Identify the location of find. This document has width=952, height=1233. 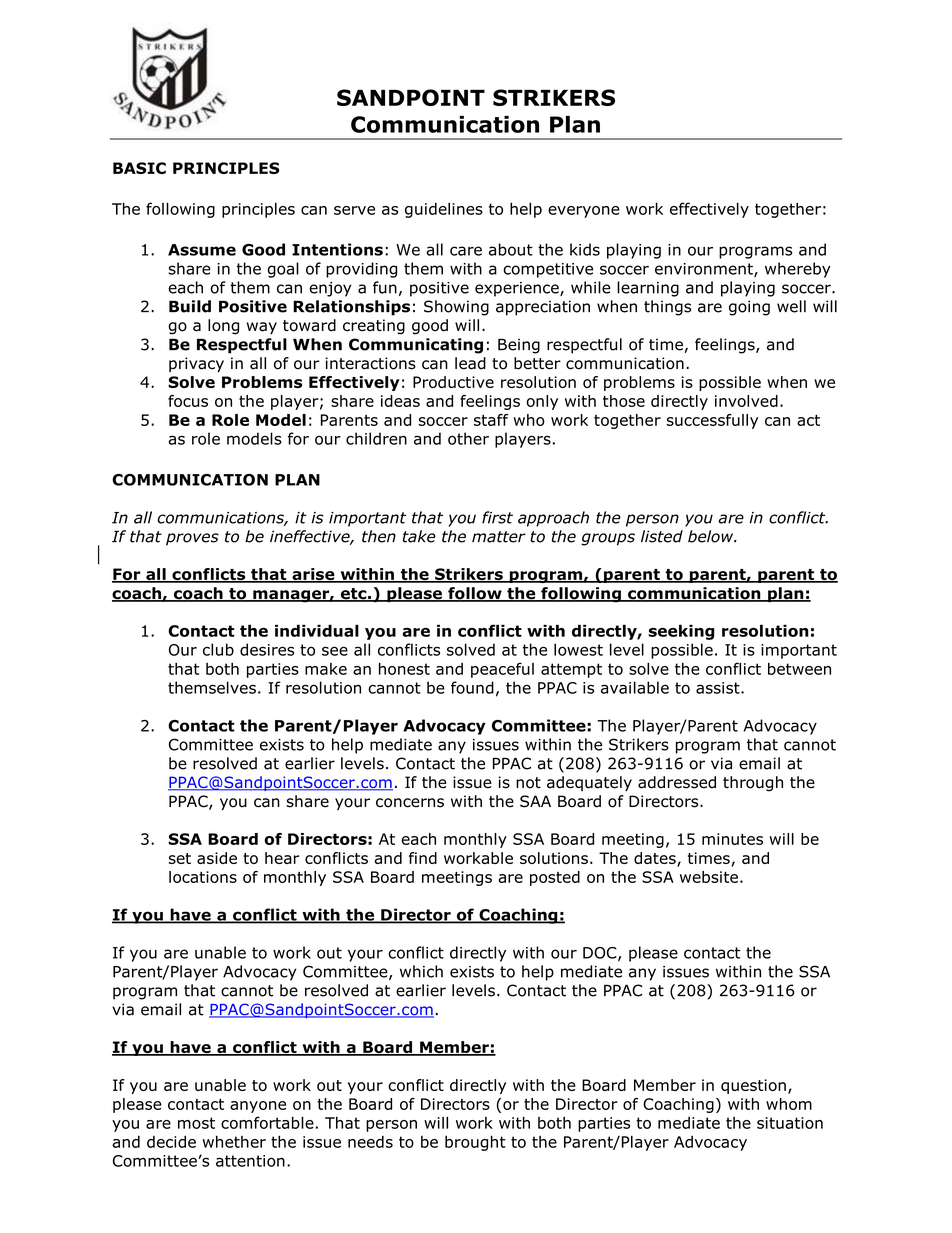
(423, 858).
